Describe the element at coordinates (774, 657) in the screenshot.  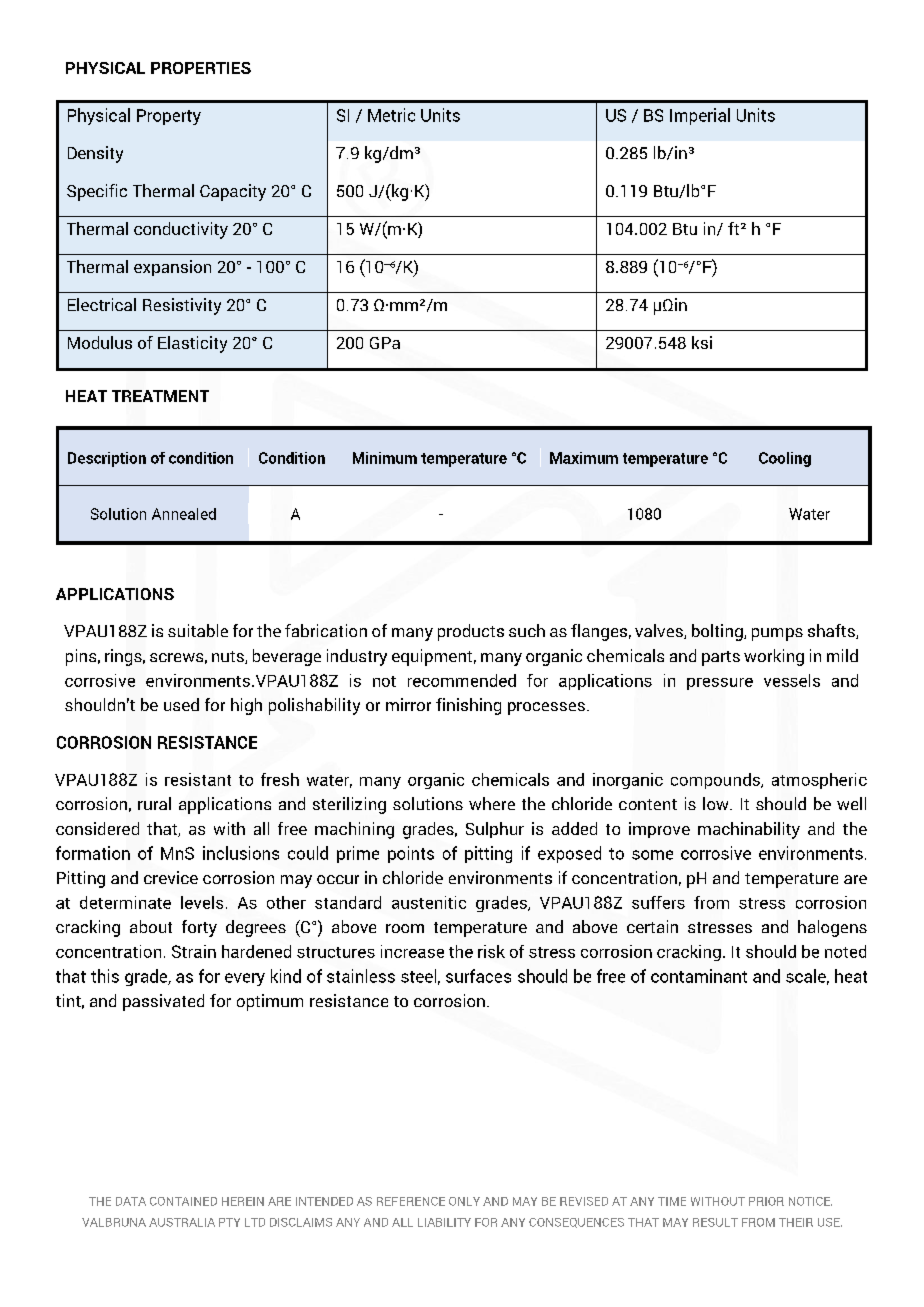
I see `working` at that location.
